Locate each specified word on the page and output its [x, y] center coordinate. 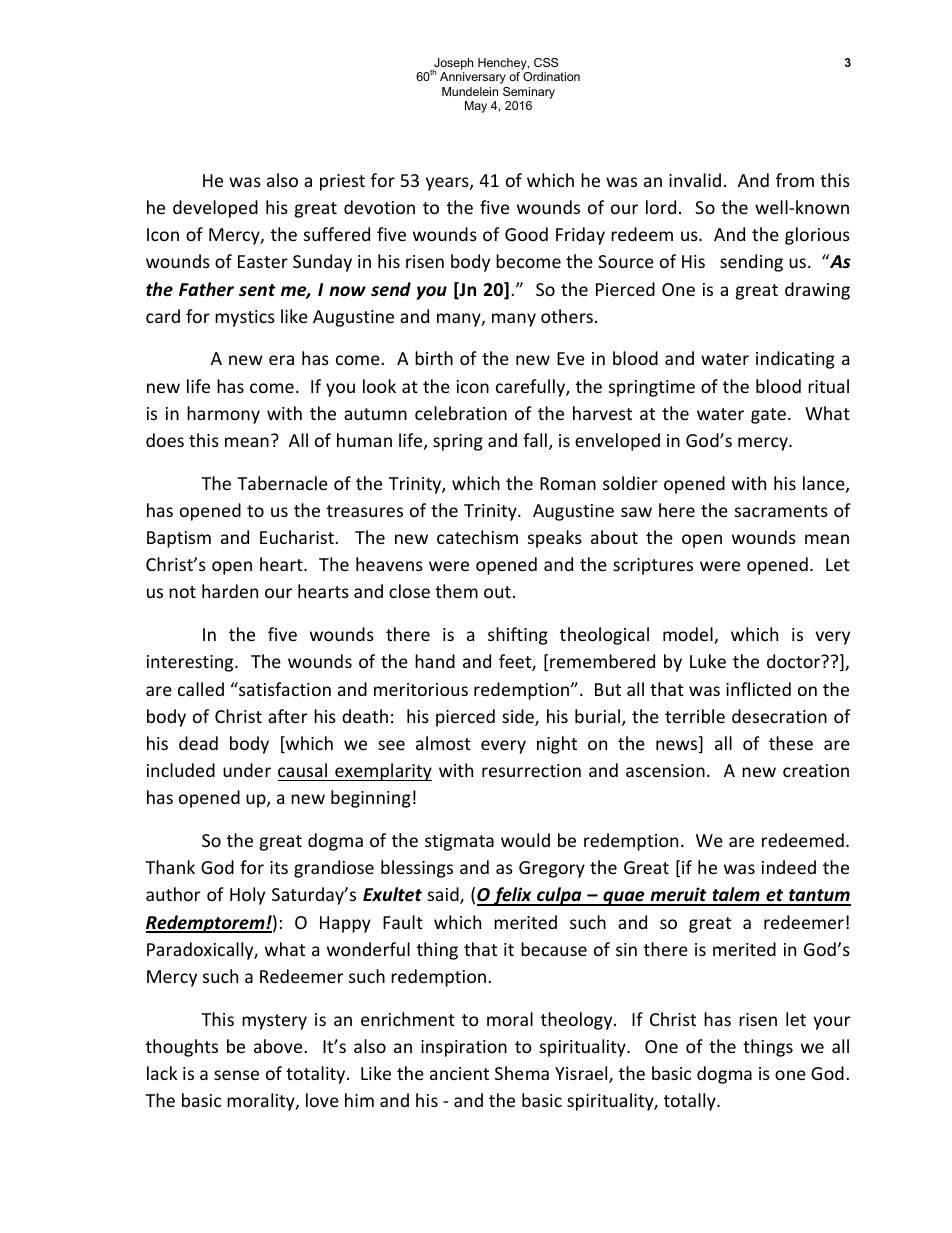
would [525, 840]
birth [434, 358]
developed [215, 209]
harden [230, 591]
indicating [795, 360]
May [476, 107]
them [456, 591]
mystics [245, 318]
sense [236, 1075]
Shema [522, 1073]
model [689, 635]
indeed [789, 867]
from [795, 180]
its [279, 867]
